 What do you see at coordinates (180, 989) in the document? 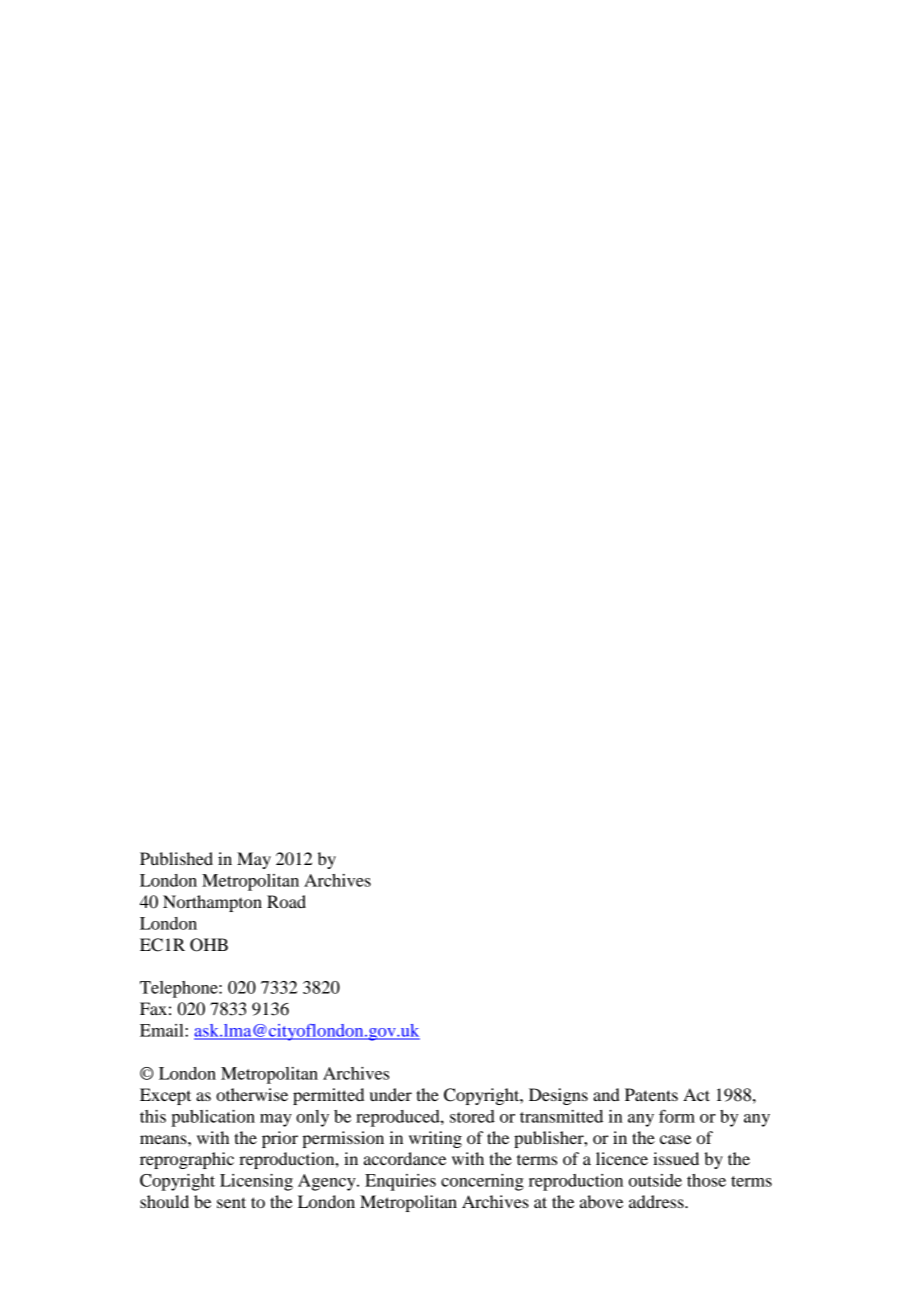
I see `Telephone` at bounding box center [180, 989].
